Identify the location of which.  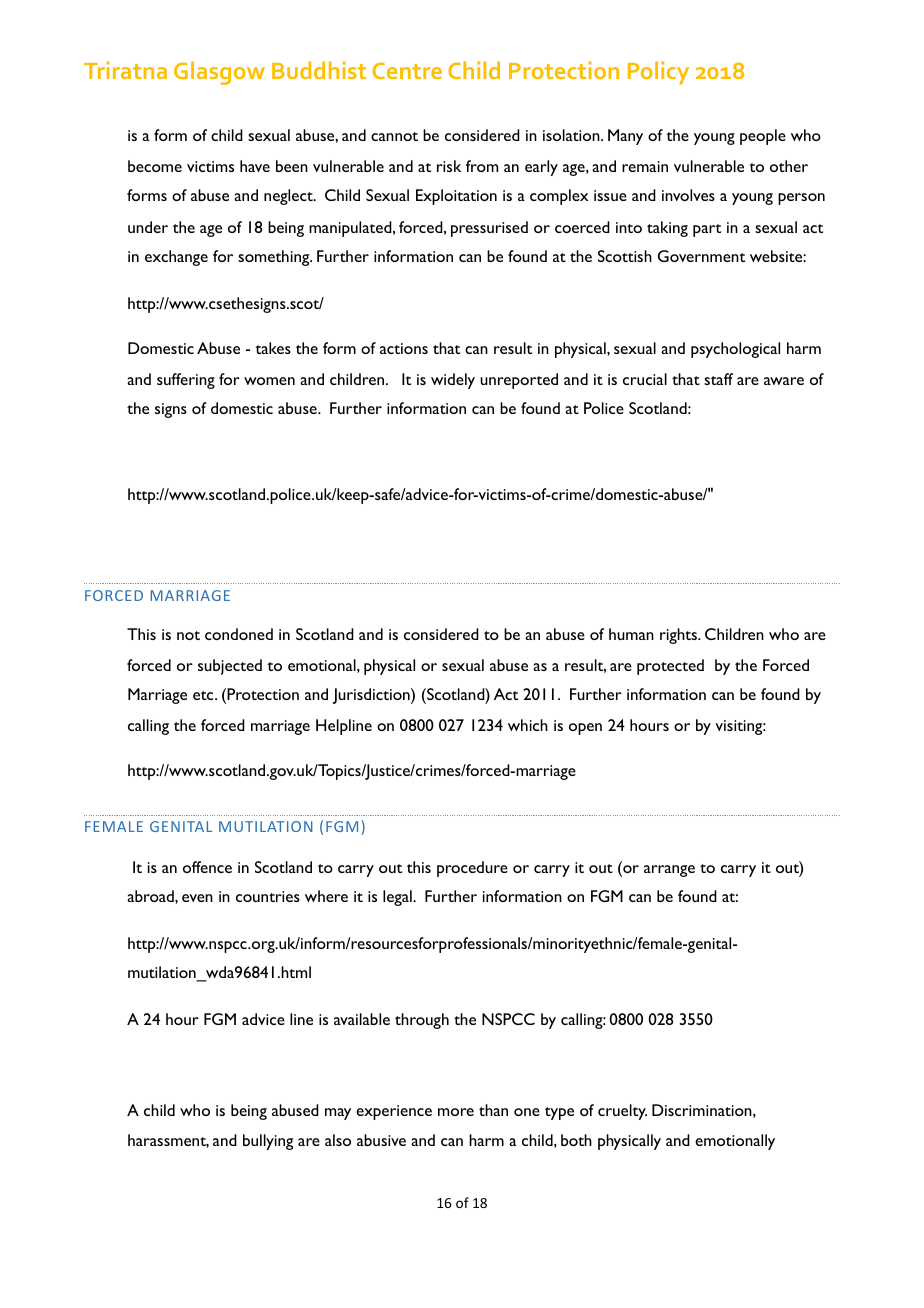
(528, 725).
